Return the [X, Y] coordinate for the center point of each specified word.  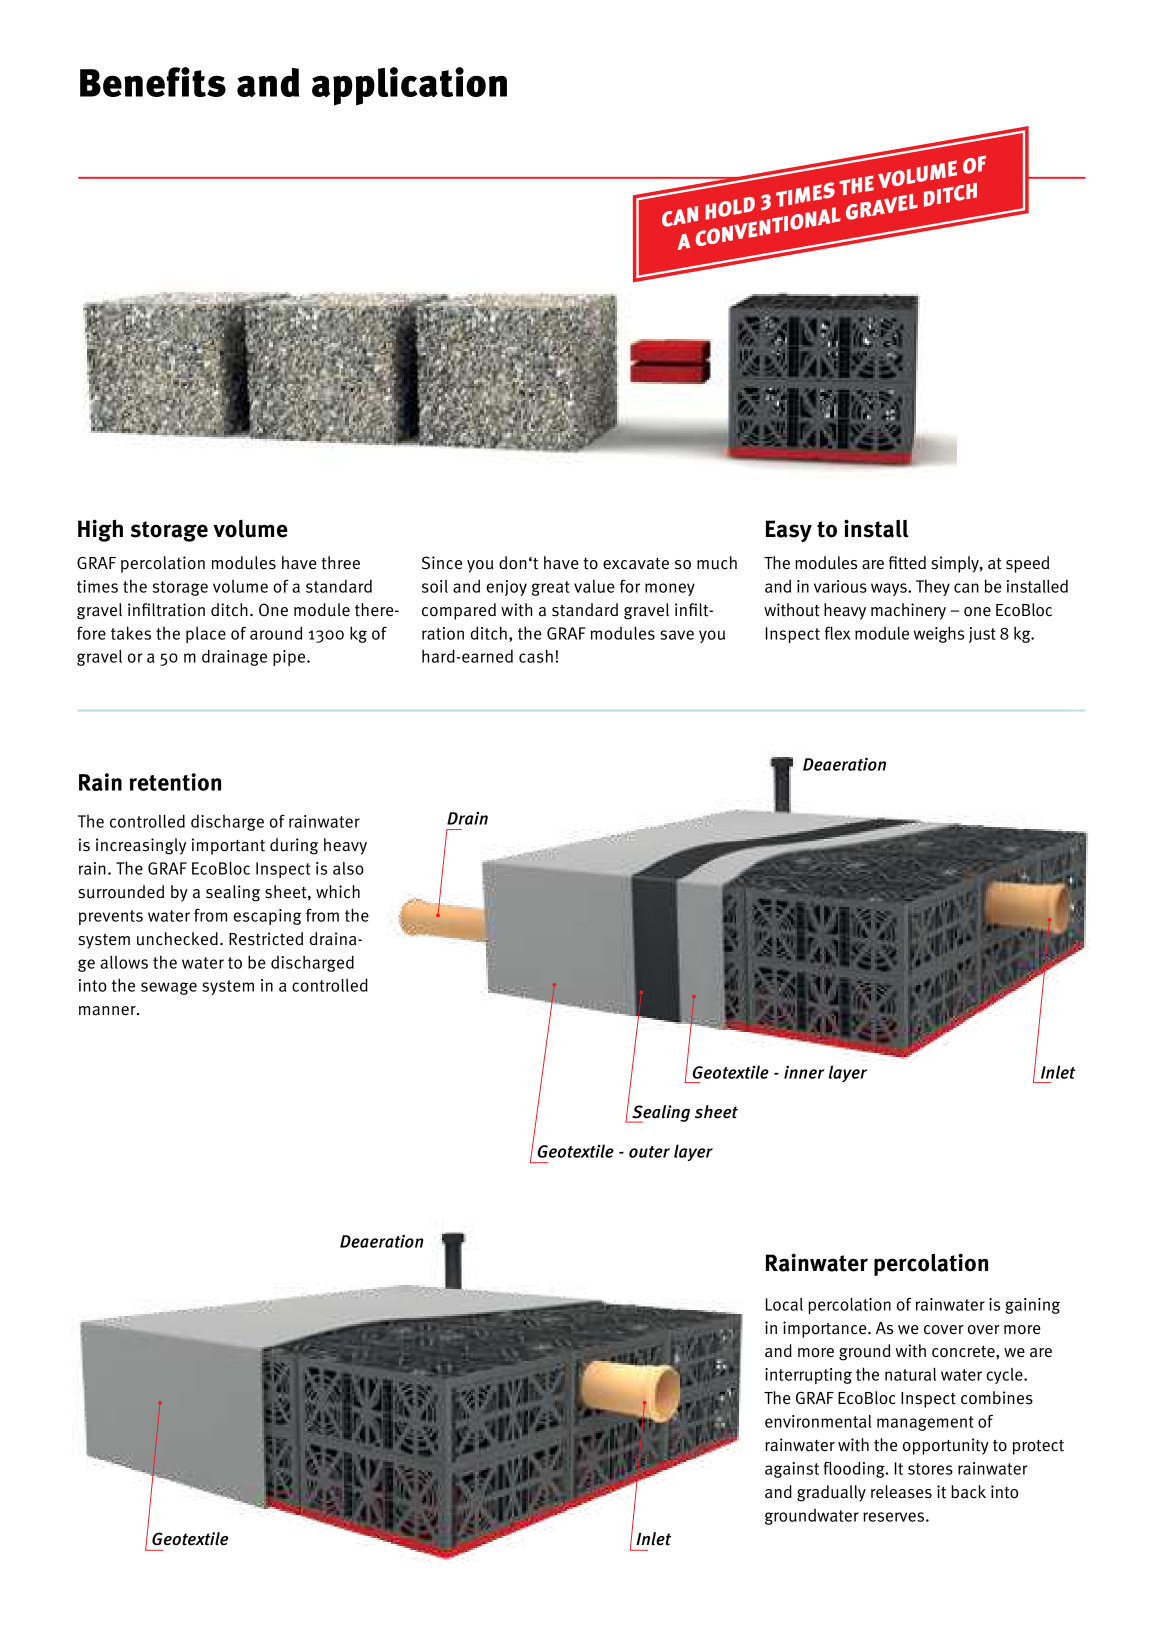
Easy [789, 531]
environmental [818, 1421]
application [409, 86]
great [551, 588]
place [206, 635]
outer [649, 1152]
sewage [169, 988]
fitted [907, 563]
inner [804, 1072]
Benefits [153, 82]
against [792, 1470]
